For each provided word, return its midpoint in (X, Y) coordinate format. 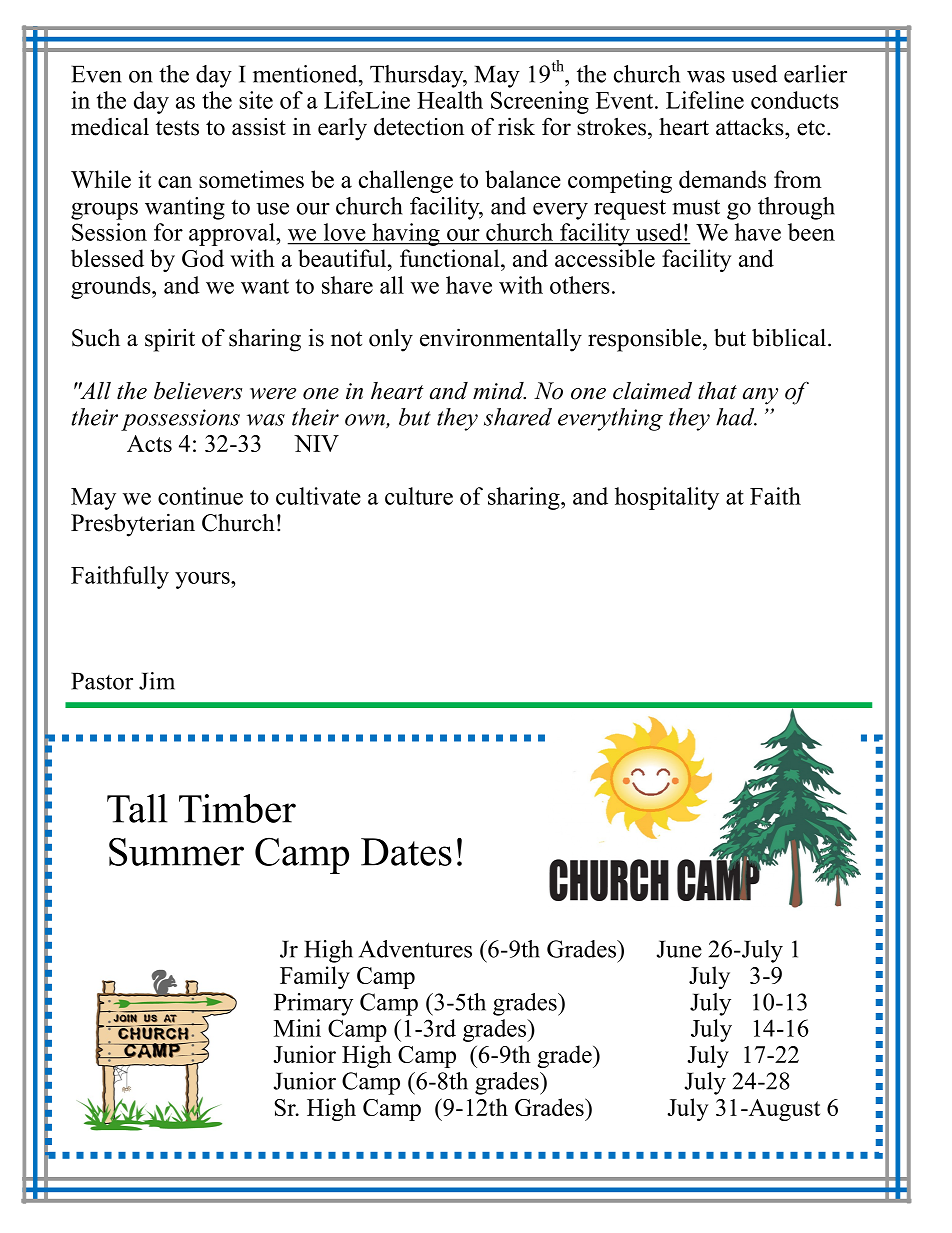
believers (198, 391)
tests (177, 128)
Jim (157, 681)
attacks (751, 126)
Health (450, 100)
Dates (406, 852)
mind (499, 391)
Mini (297, 1028)
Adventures (415, 949)
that (717, 391)
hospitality (667, 498)
